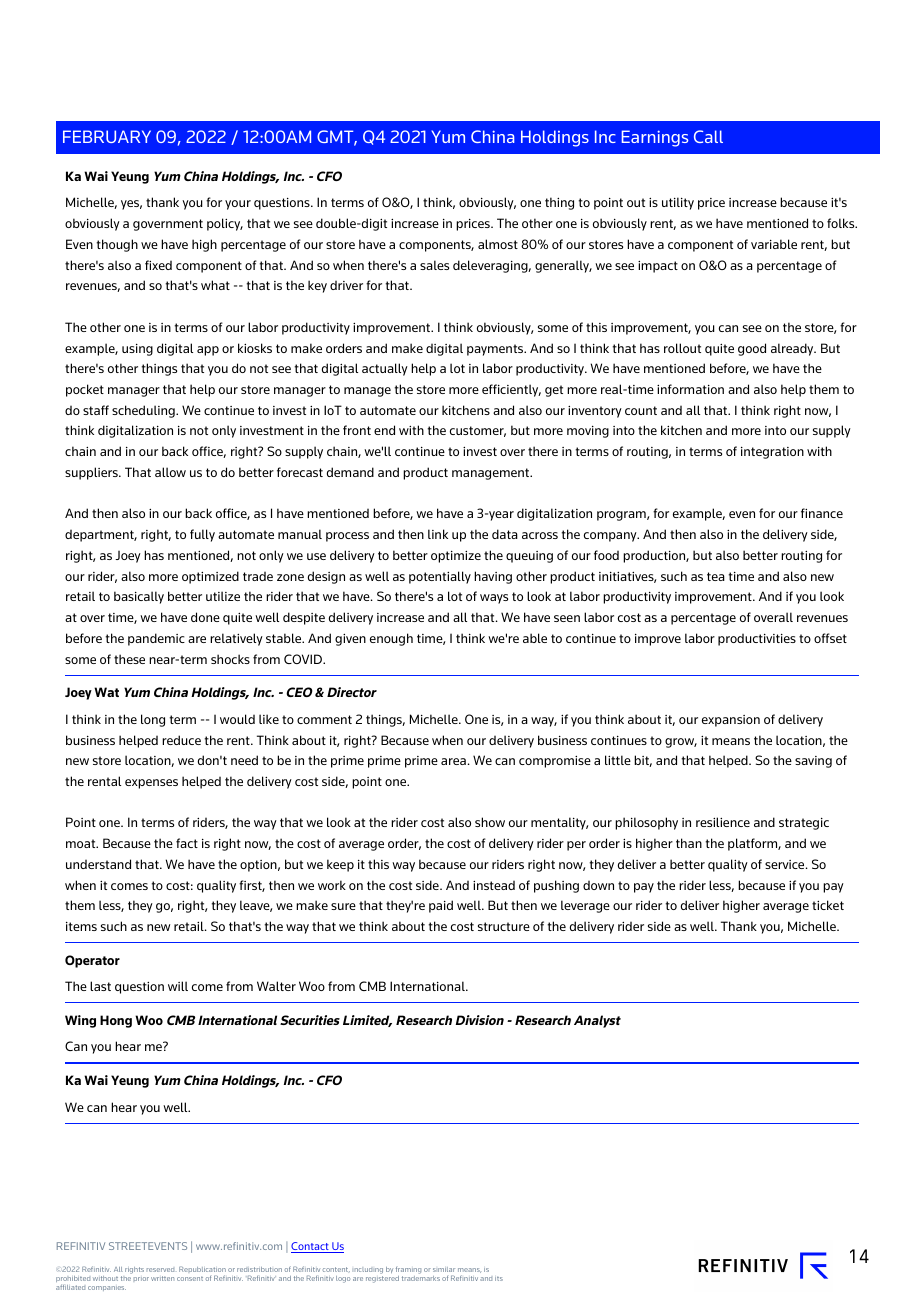 This image has height=1308, width=924. I want to click on integration, so click(772, 453).
